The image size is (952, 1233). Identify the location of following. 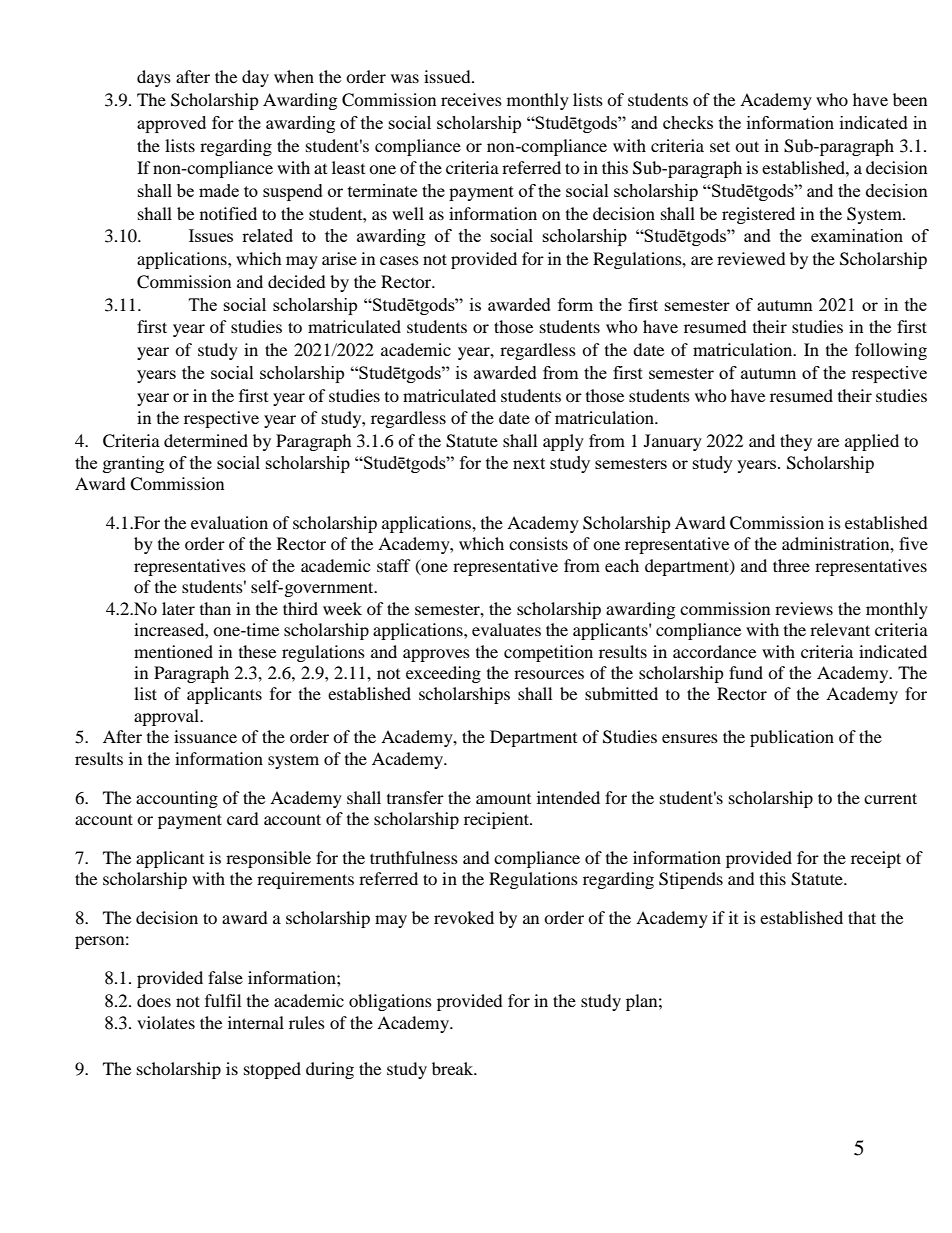
(891, 351).
